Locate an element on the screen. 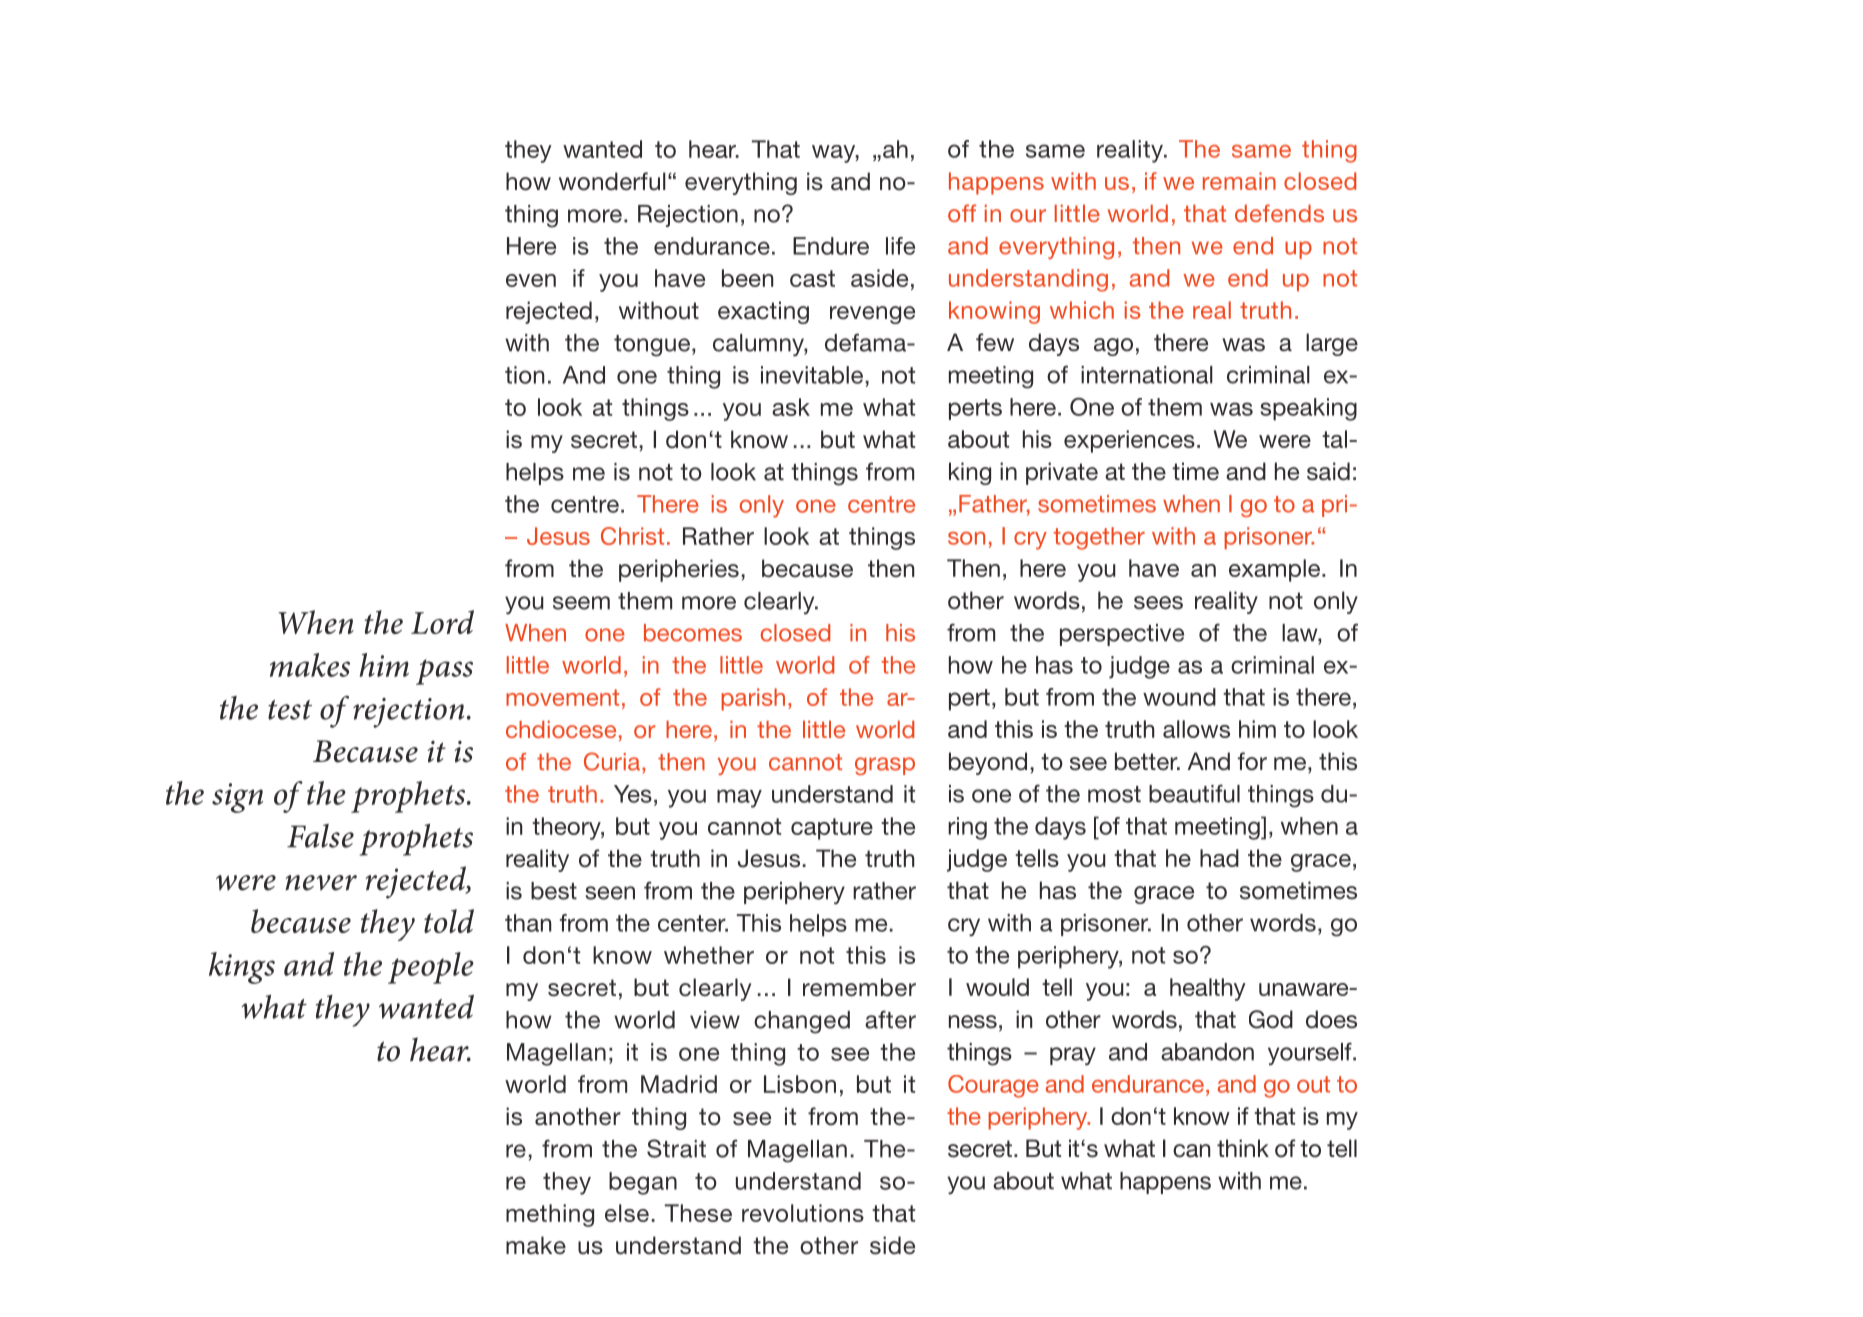 The image size is (1863, 1317). sees is located at coordinates (1158, 603).
